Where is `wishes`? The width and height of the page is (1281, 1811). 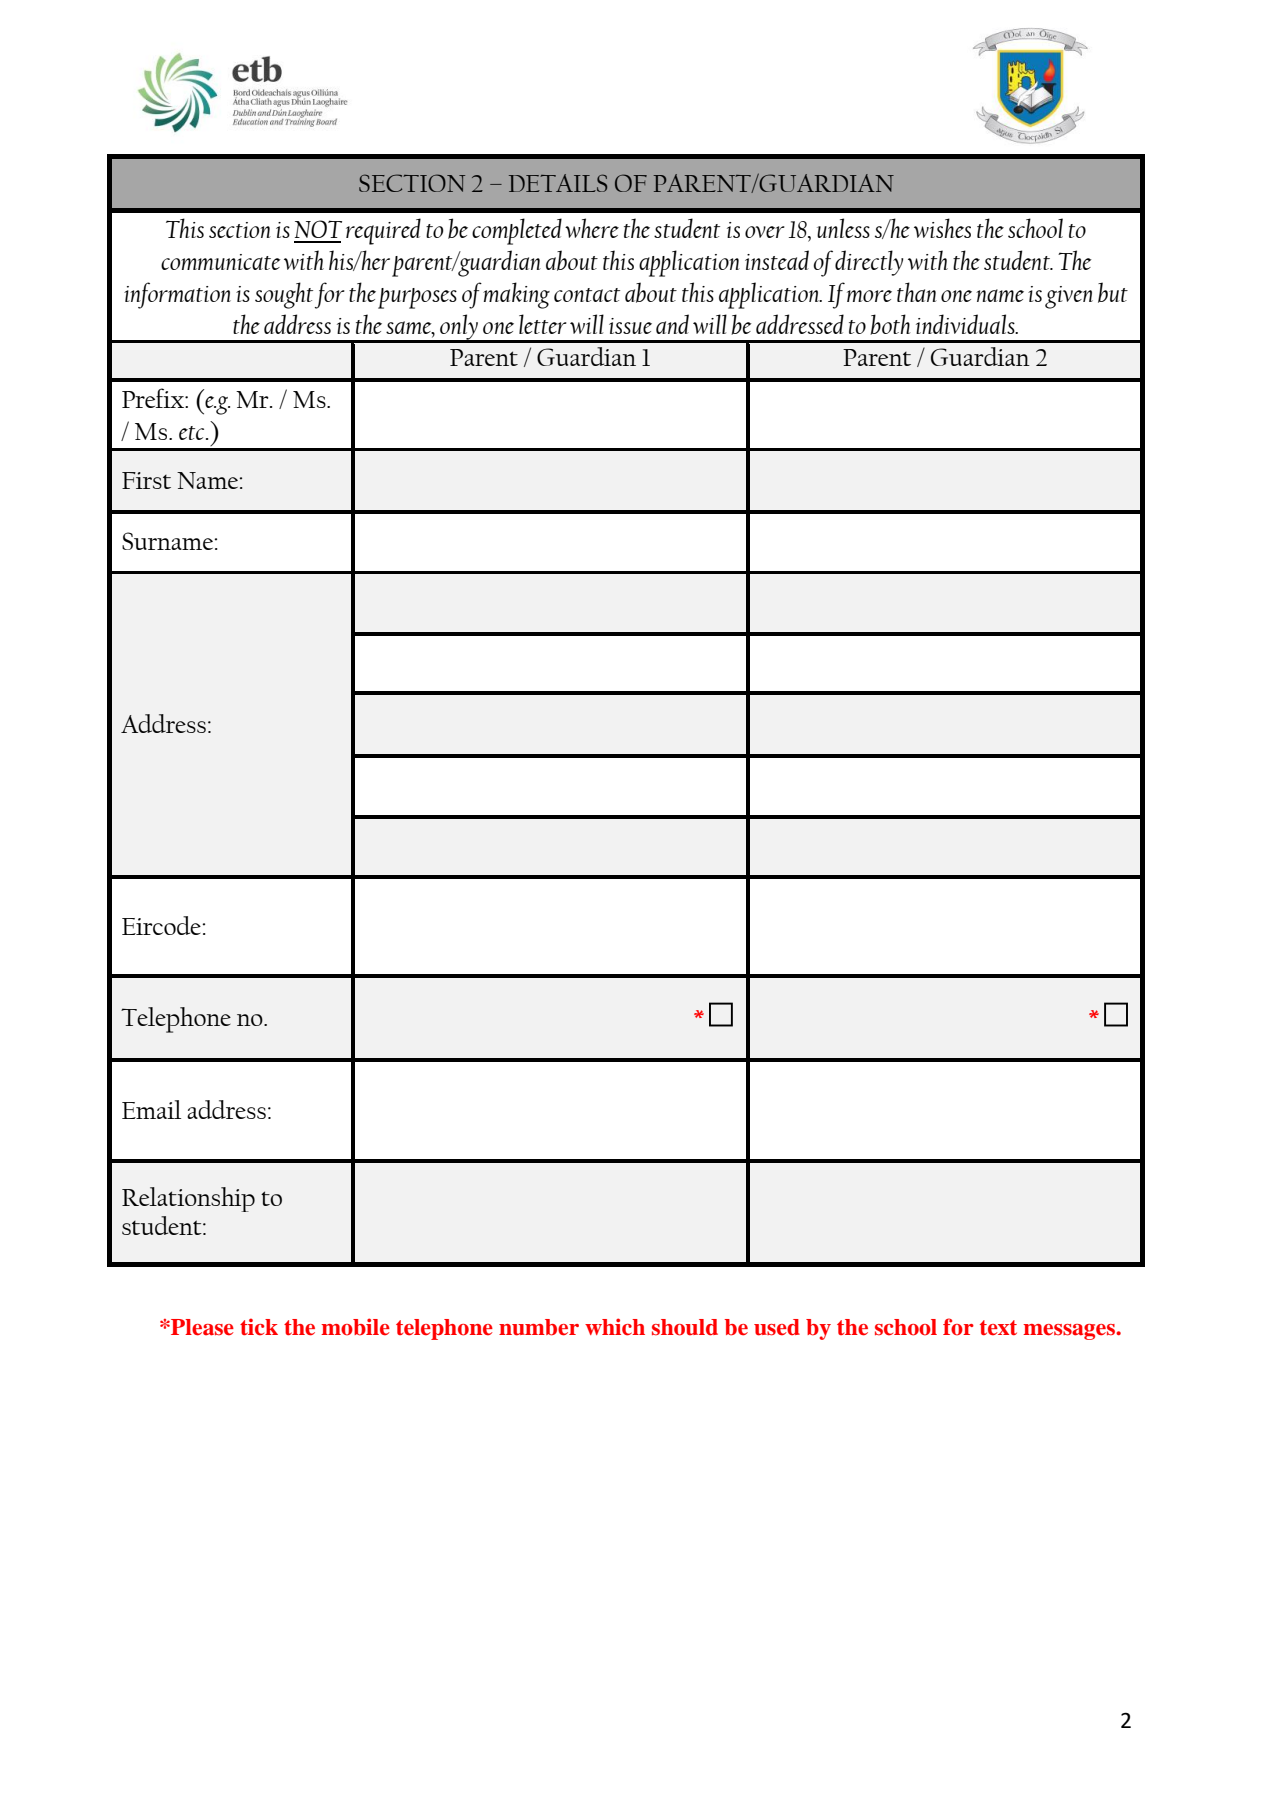
wishes is located at coordinates (942, 228).
